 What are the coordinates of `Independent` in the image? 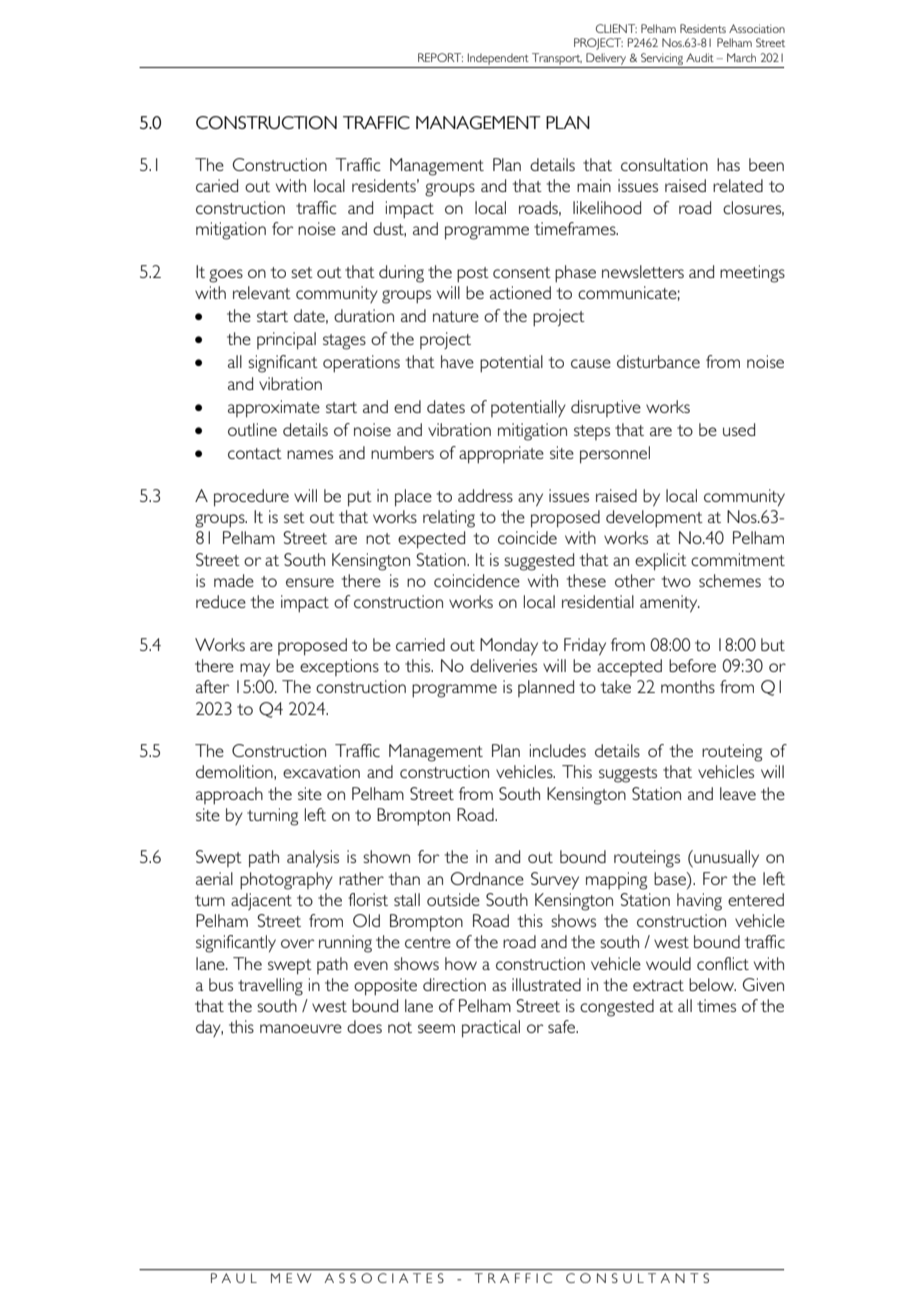 It's located at (498, 59).
